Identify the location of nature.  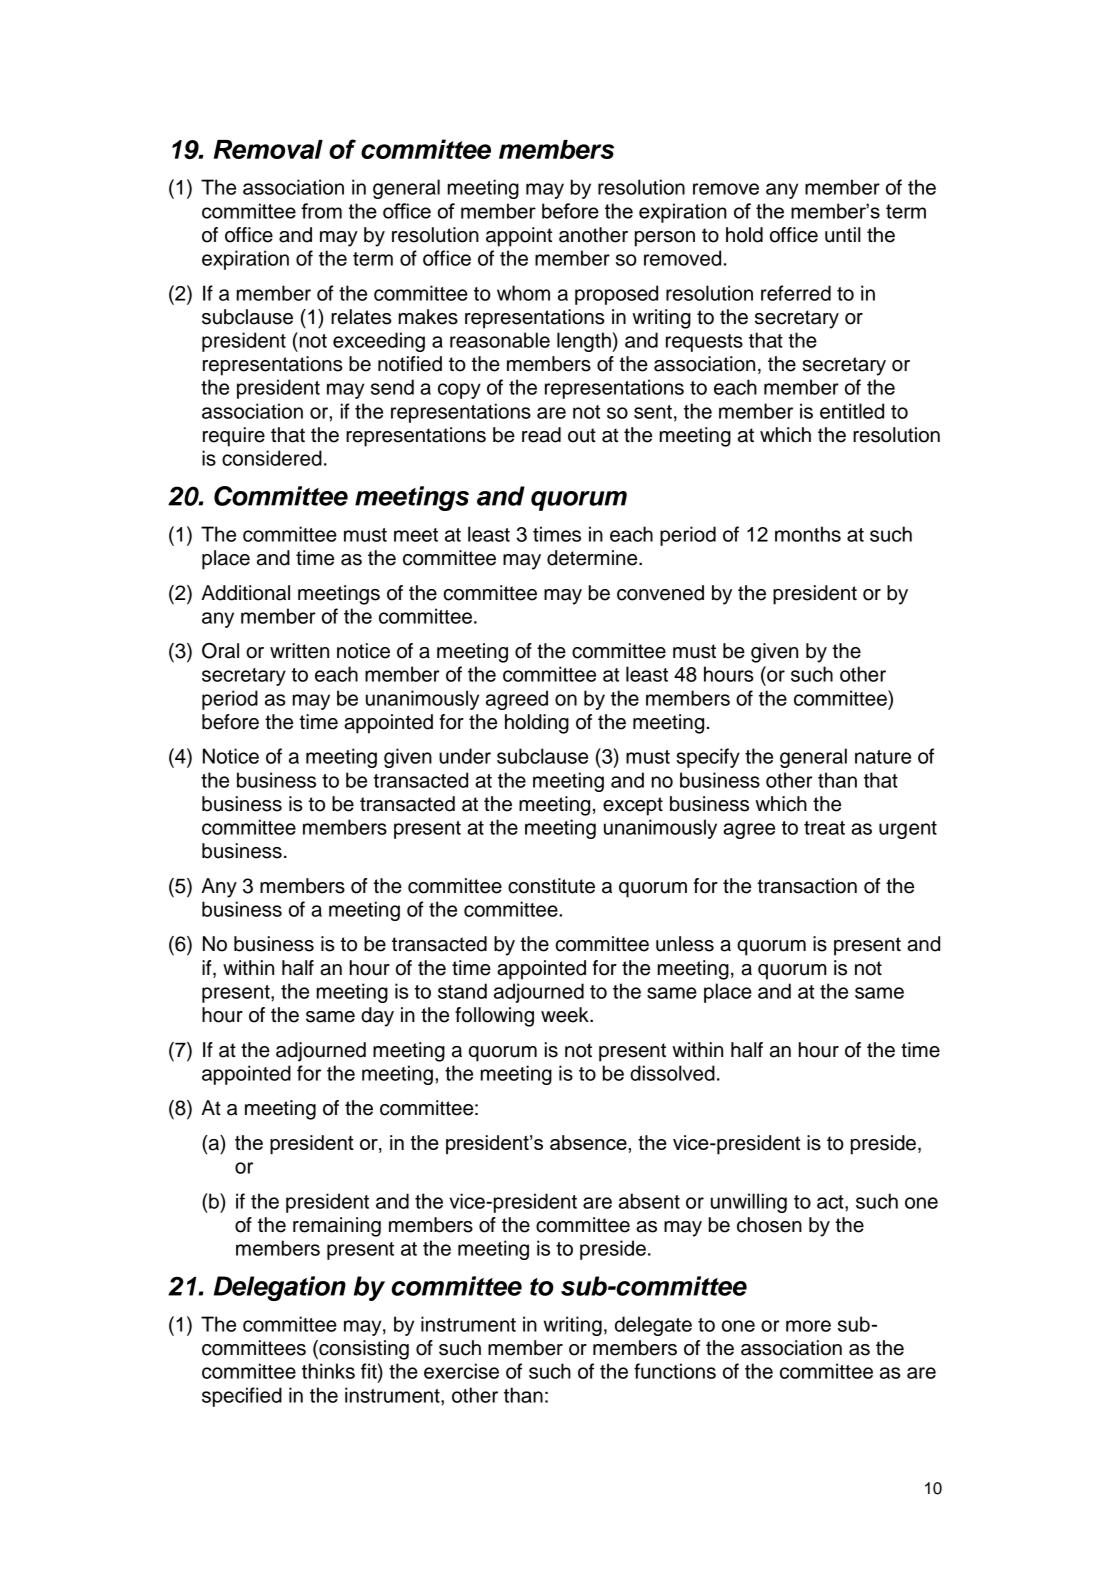
(883, 757).
